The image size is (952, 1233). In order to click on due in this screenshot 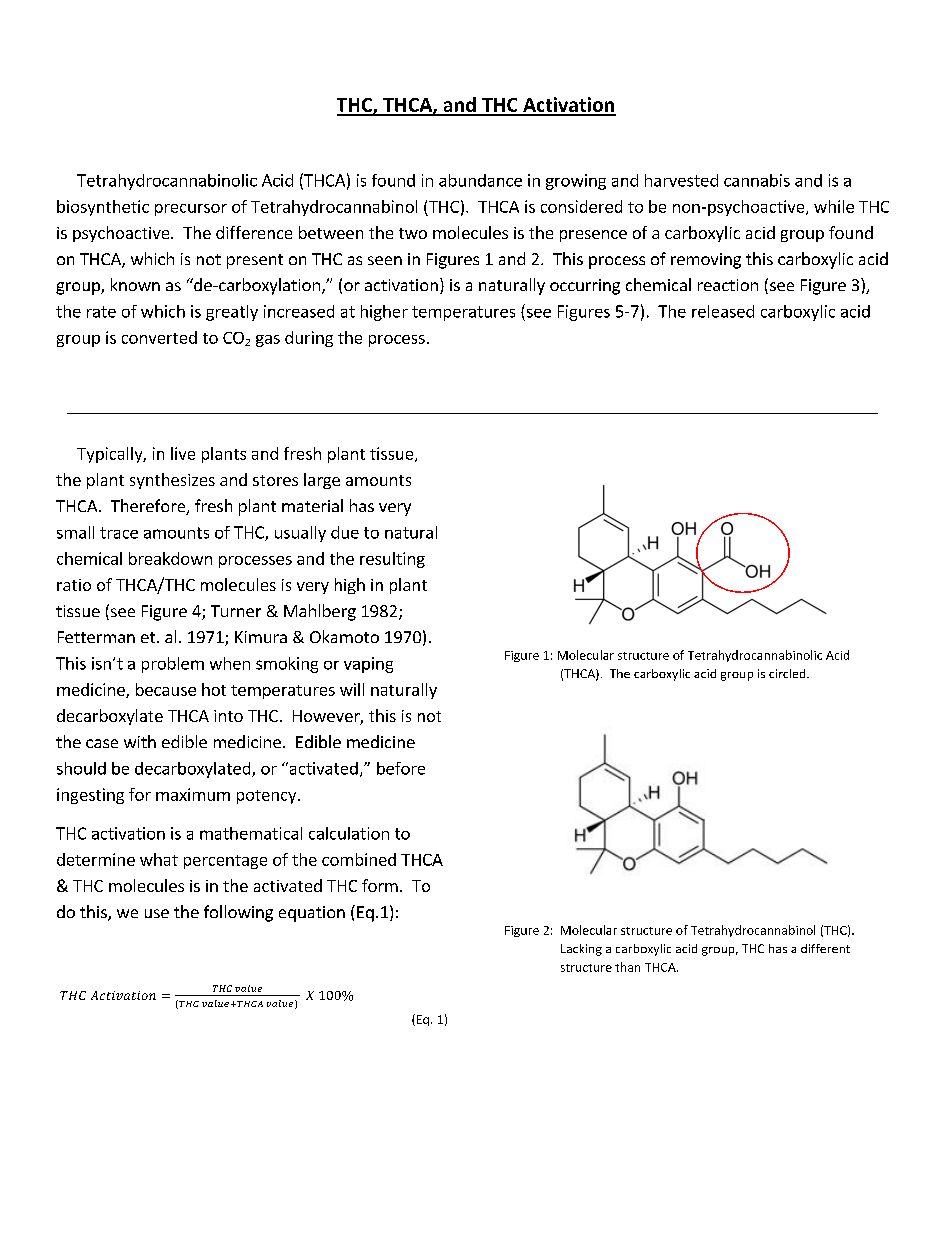, I will do `click(345, 532)`.
